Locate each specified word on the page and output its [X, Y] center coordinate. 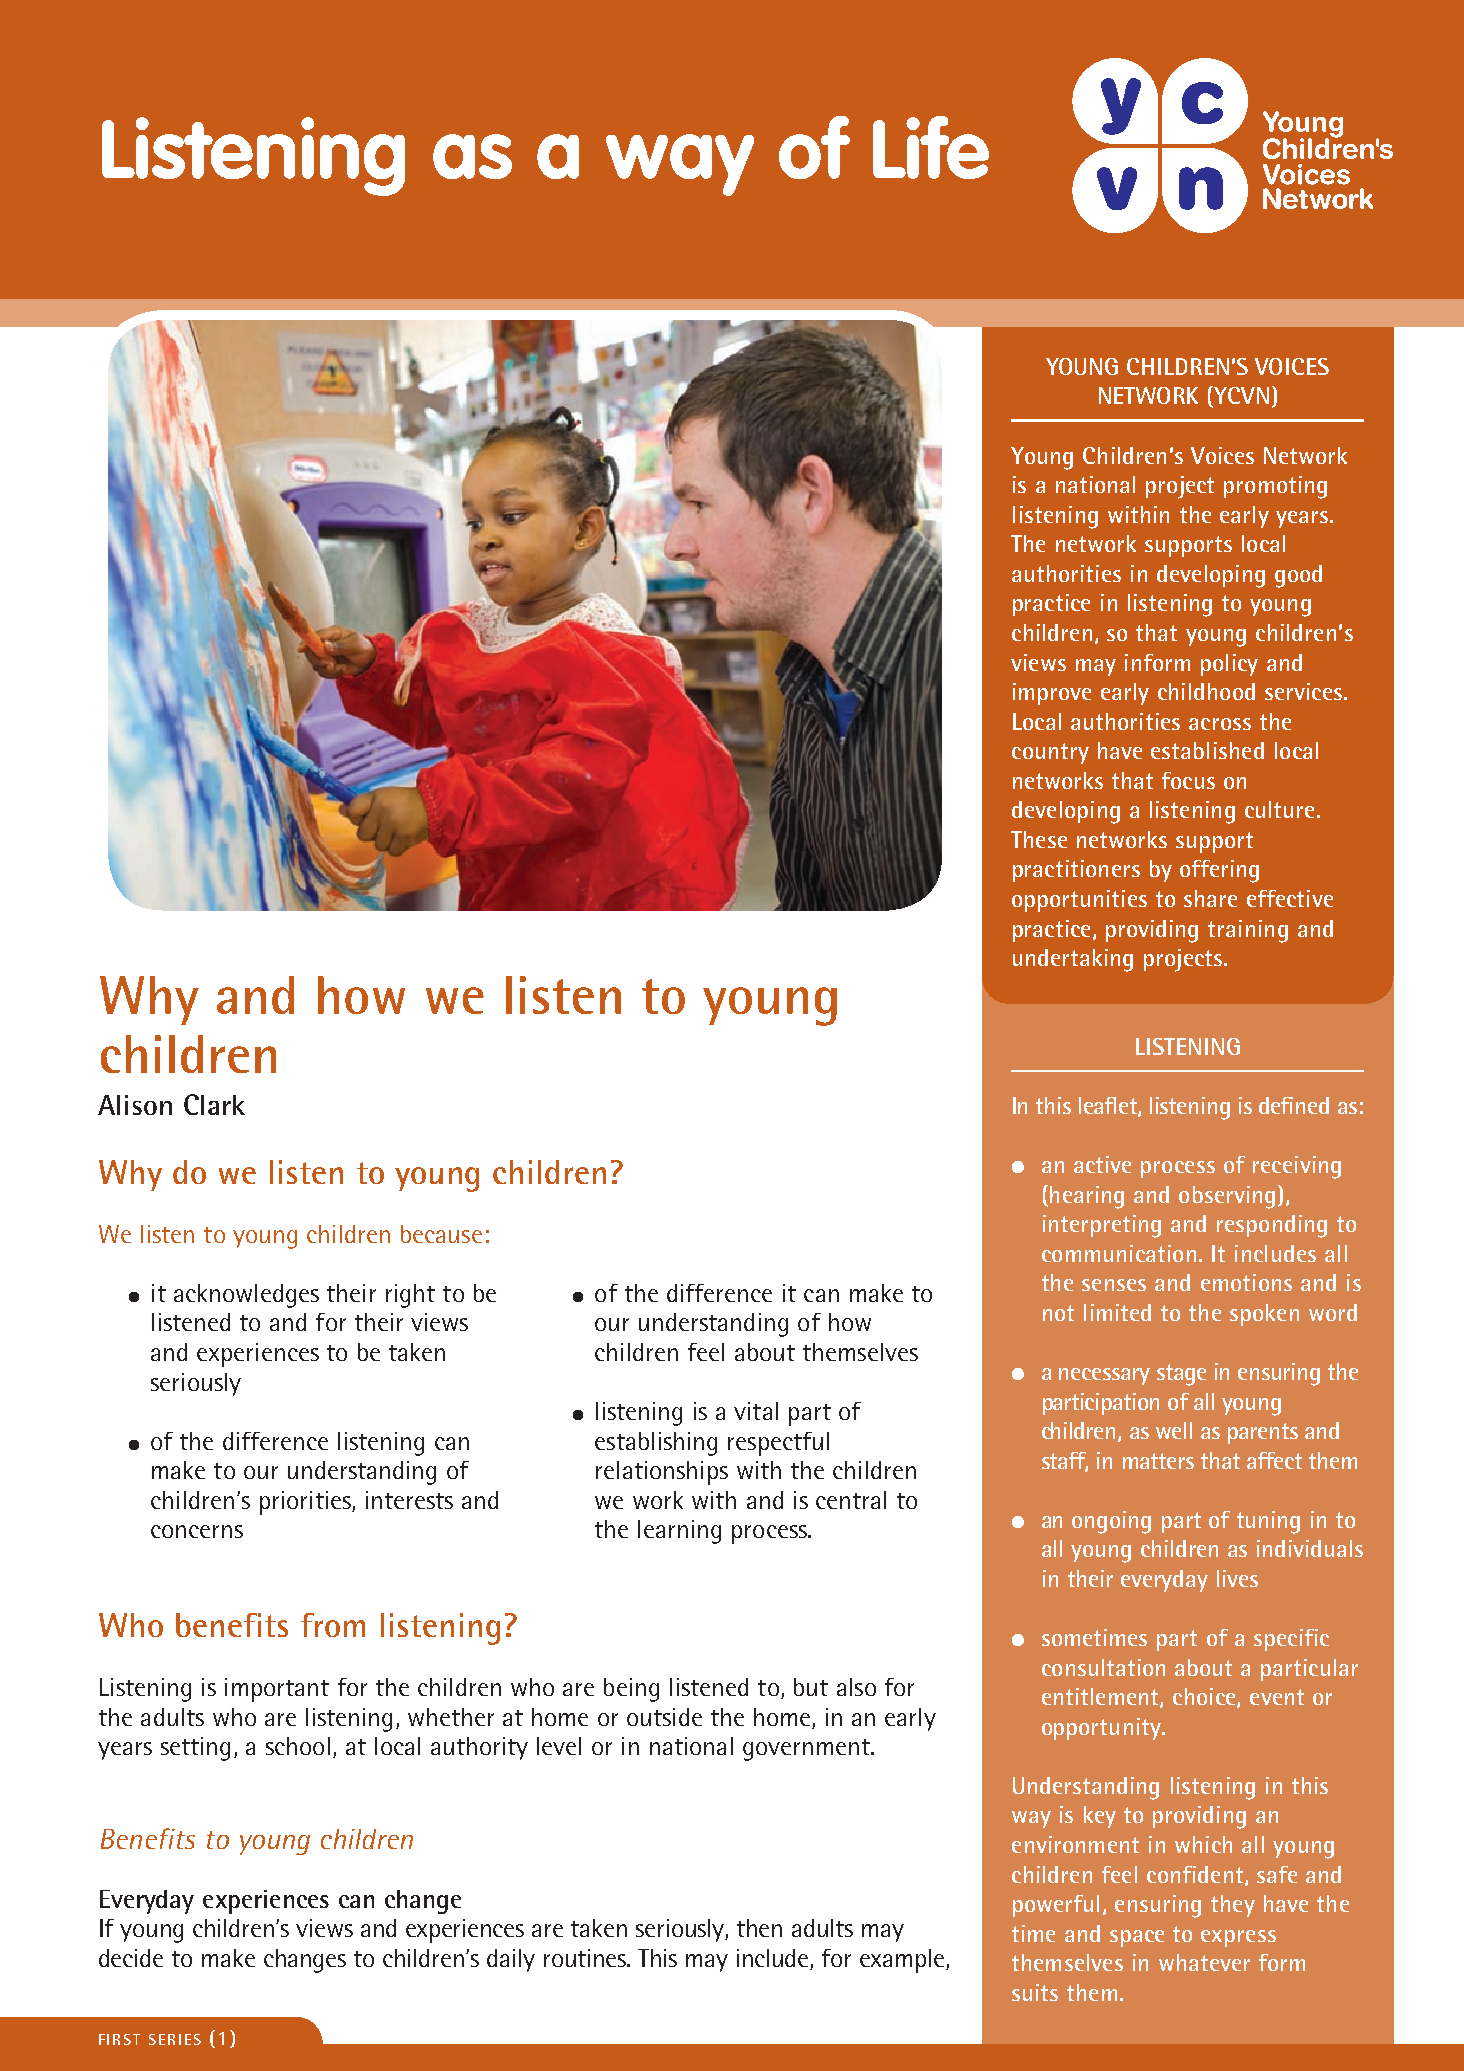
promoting [1275, 487]
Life [931, 147]
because [441, 1234]
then [759, 1928]
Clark [214, 1104]
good [1298, 576]
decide [131, 1958]
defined [1294, 1105]
